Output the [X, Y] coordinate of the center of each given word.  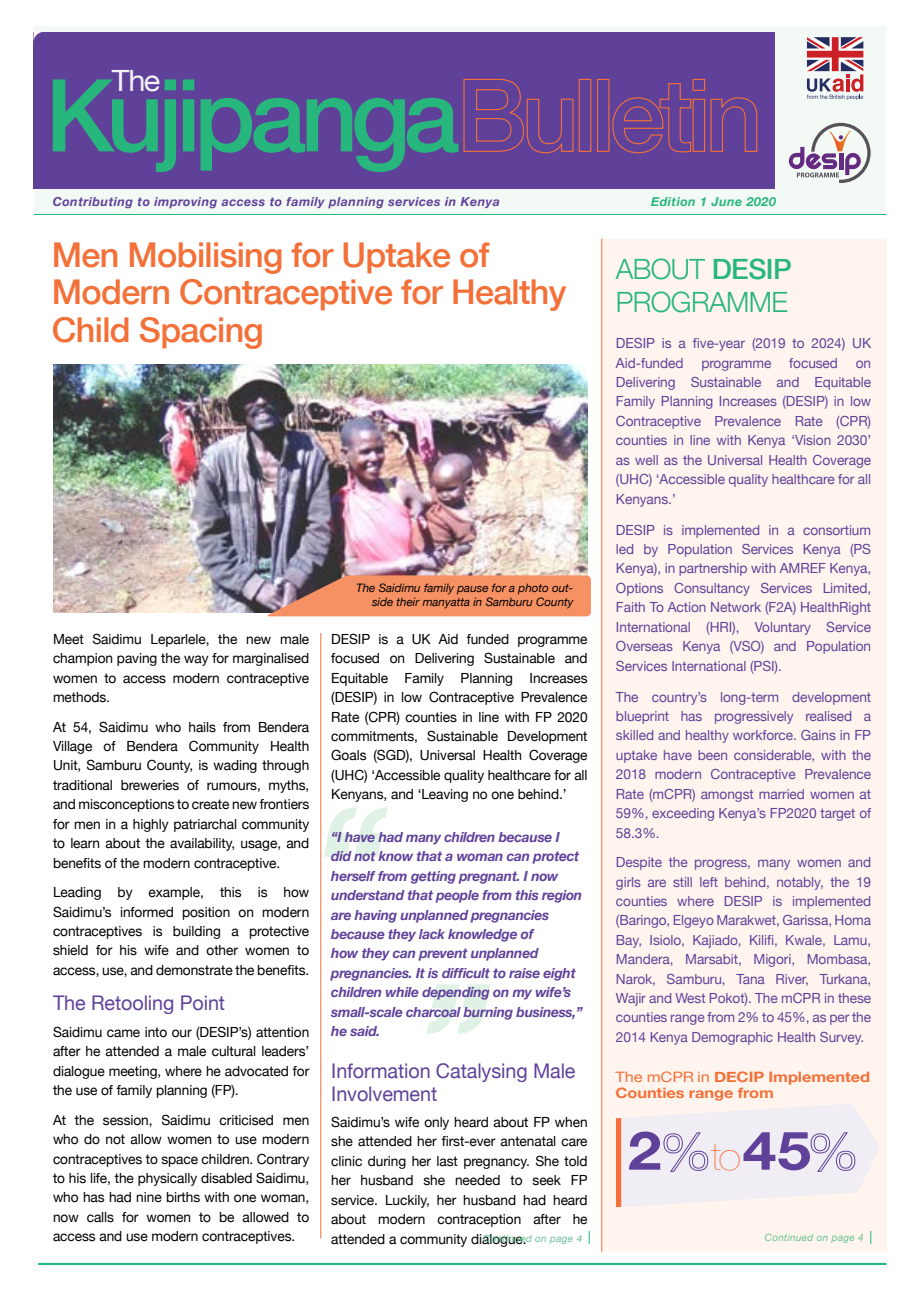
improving [185, 202]
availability [202, 844]
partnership [713, 569]
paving [137, 659]
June [726, 201]
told [575, 1161]
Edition [673, 201]
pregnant [489, 877]
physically [167, 1179]
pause [472, 590]
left [709, 882]
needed [477, 1180]
